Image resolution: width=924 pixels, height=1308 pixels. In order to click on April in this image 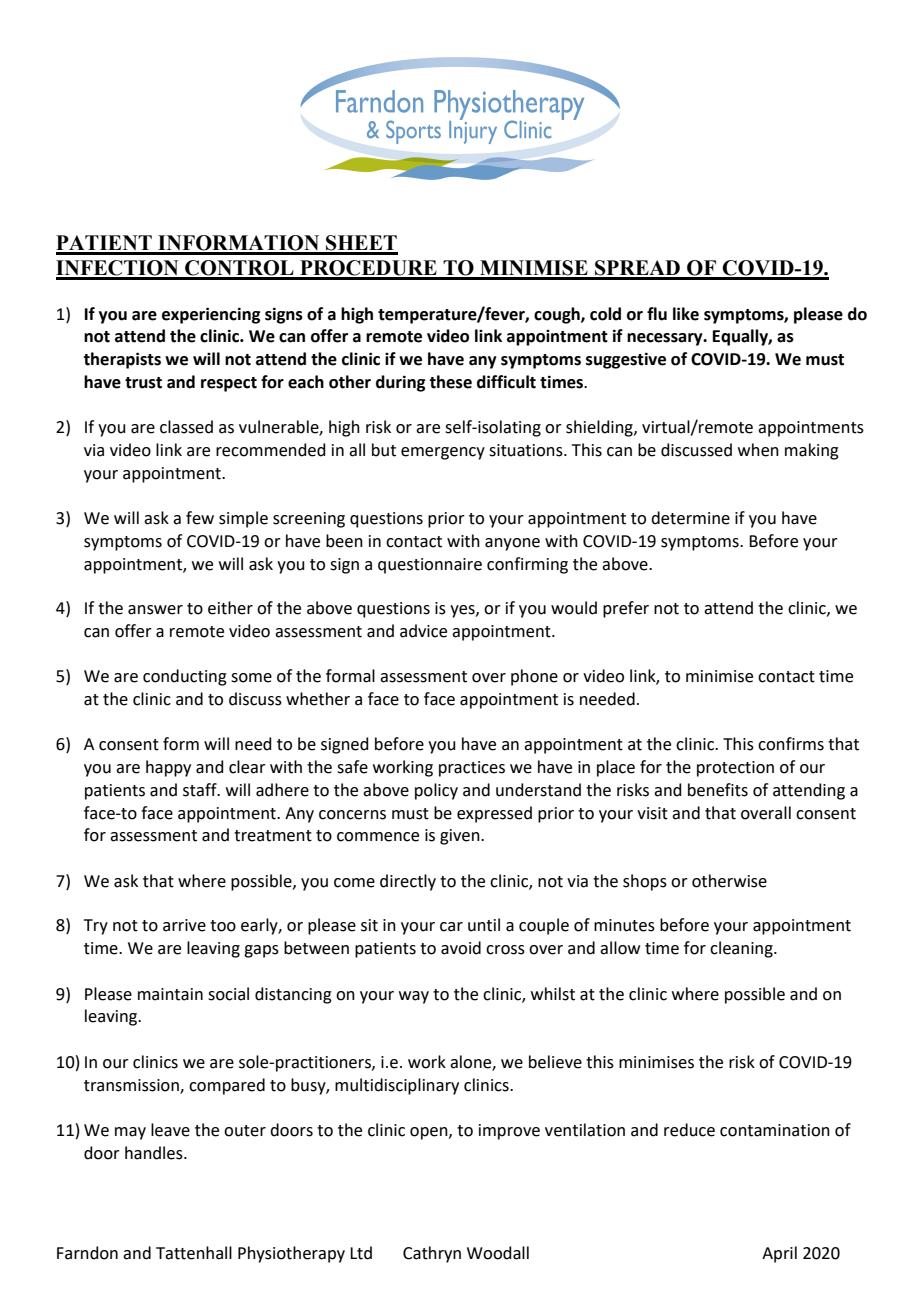, I will do `click(779, 1254)`.
